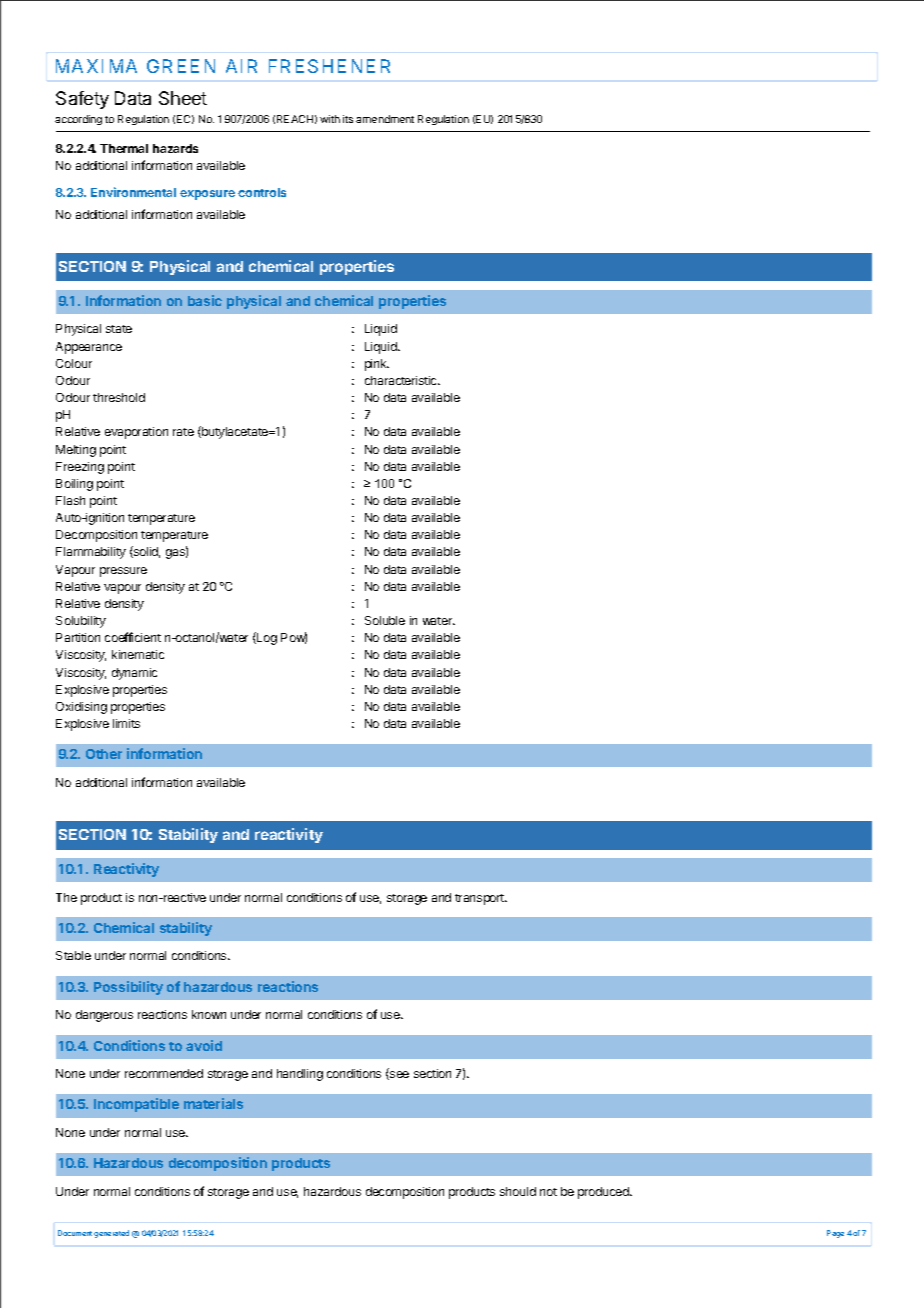 This document has height=1308, width=924. Describe the element at coordinates (183, 98) in the document. I see `Sheet` at that location.
